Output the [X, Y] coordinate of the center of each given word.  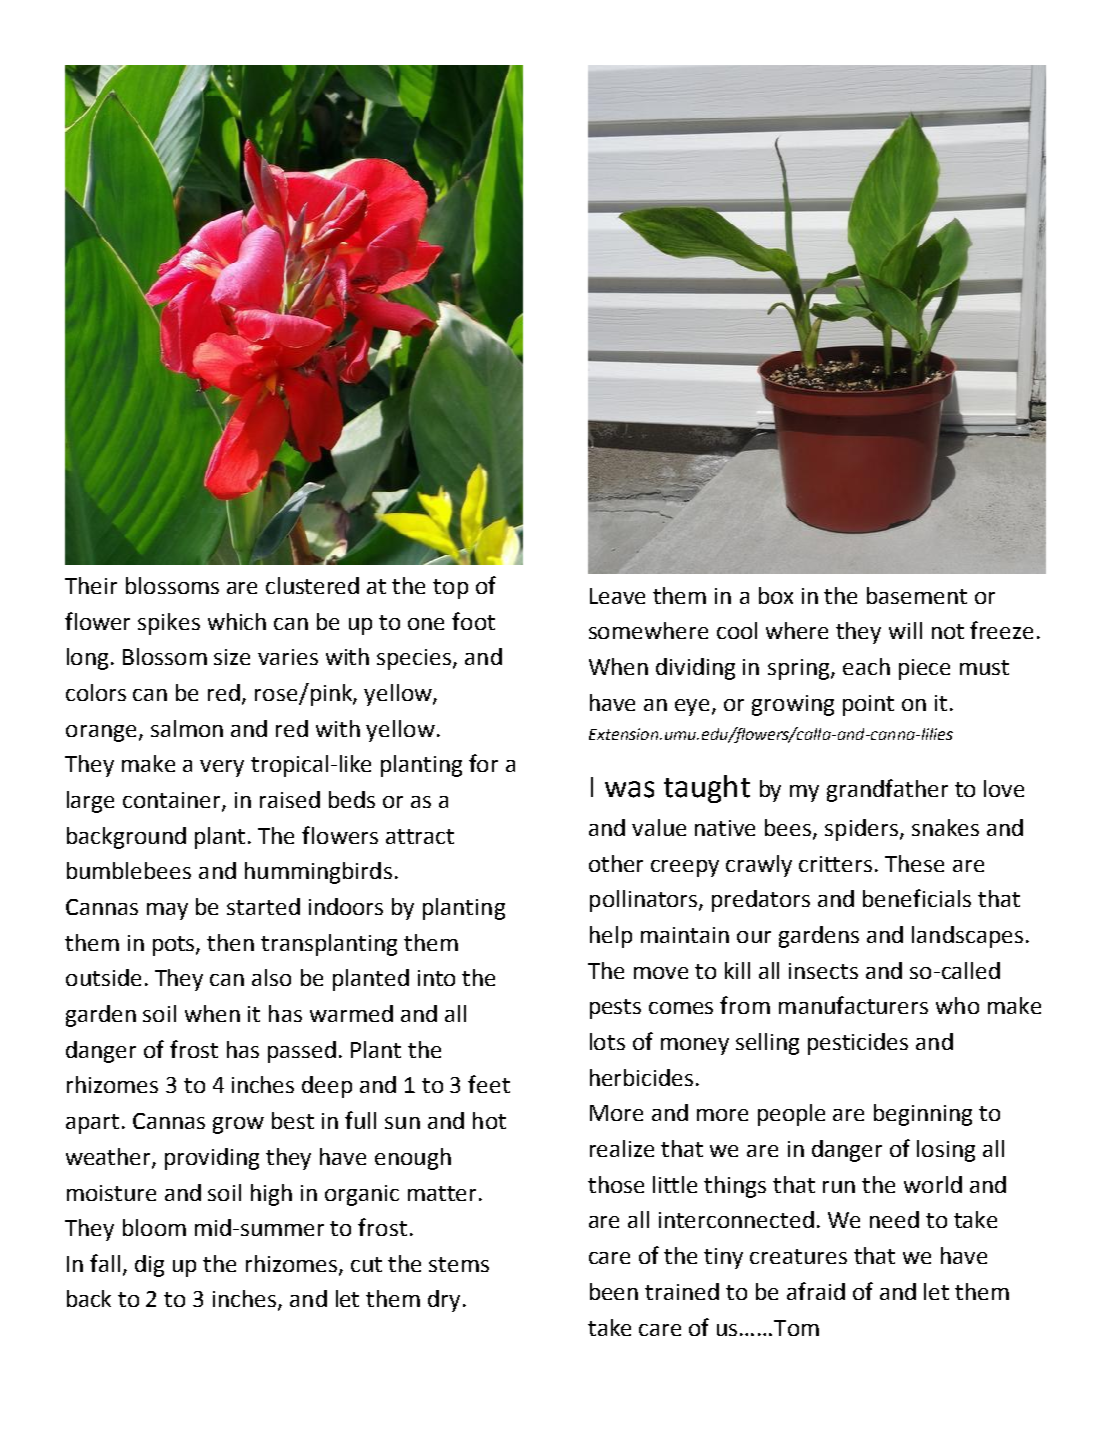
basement [917, 595]
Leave [617, 596]
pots [175, 946]
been [614, 1291]
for [483, 763]
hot [489, 1120]
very [222, 768]
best [293, 1120]
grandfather [887, 790]
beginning [923, 1115]
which [237, 621]
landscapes [967, 937]
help [611, 937]
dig [149, 1266]
